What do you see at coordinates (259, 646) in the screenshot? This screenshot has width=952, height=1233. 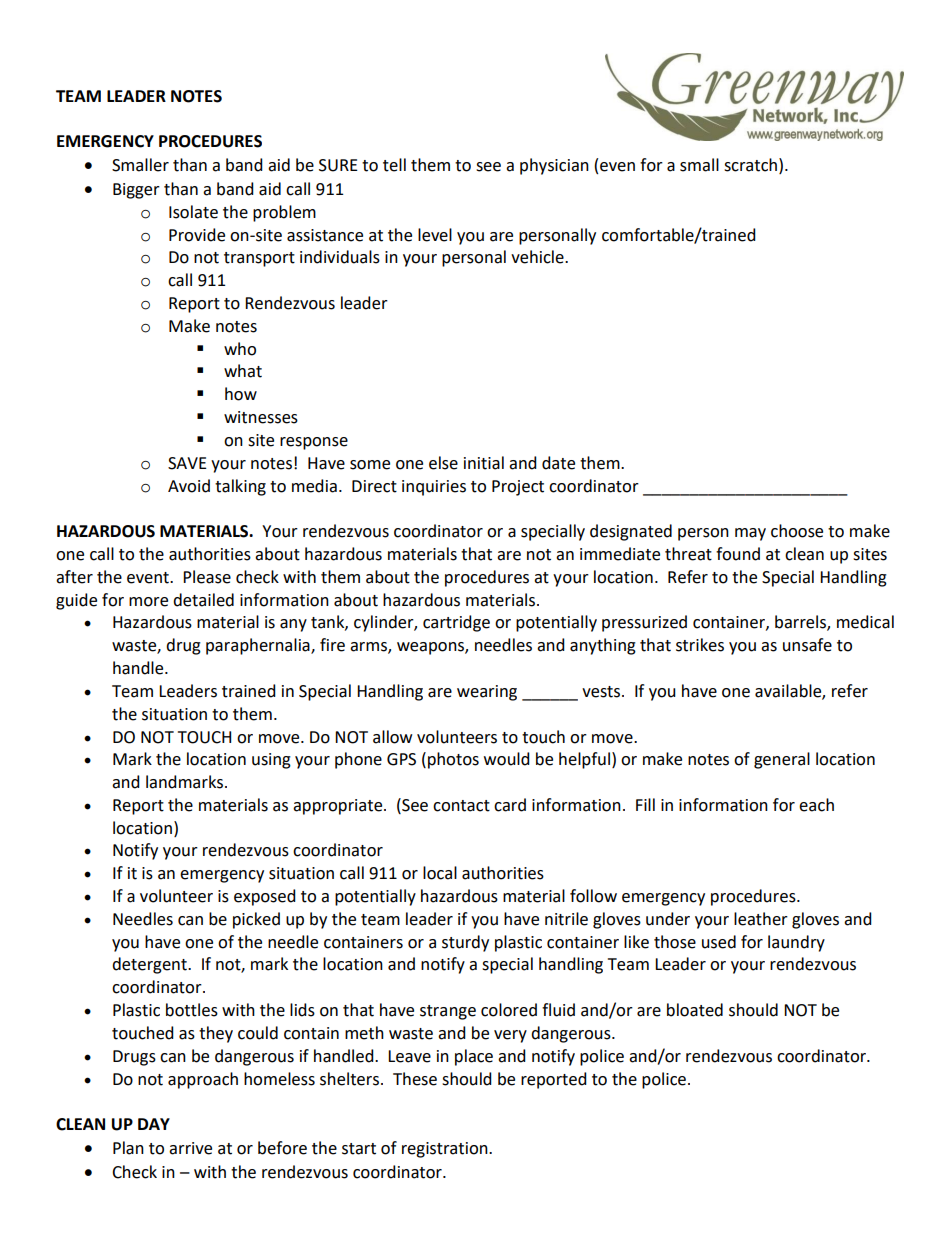 I see `paraphernalia` at bounding box center [259, 646].
